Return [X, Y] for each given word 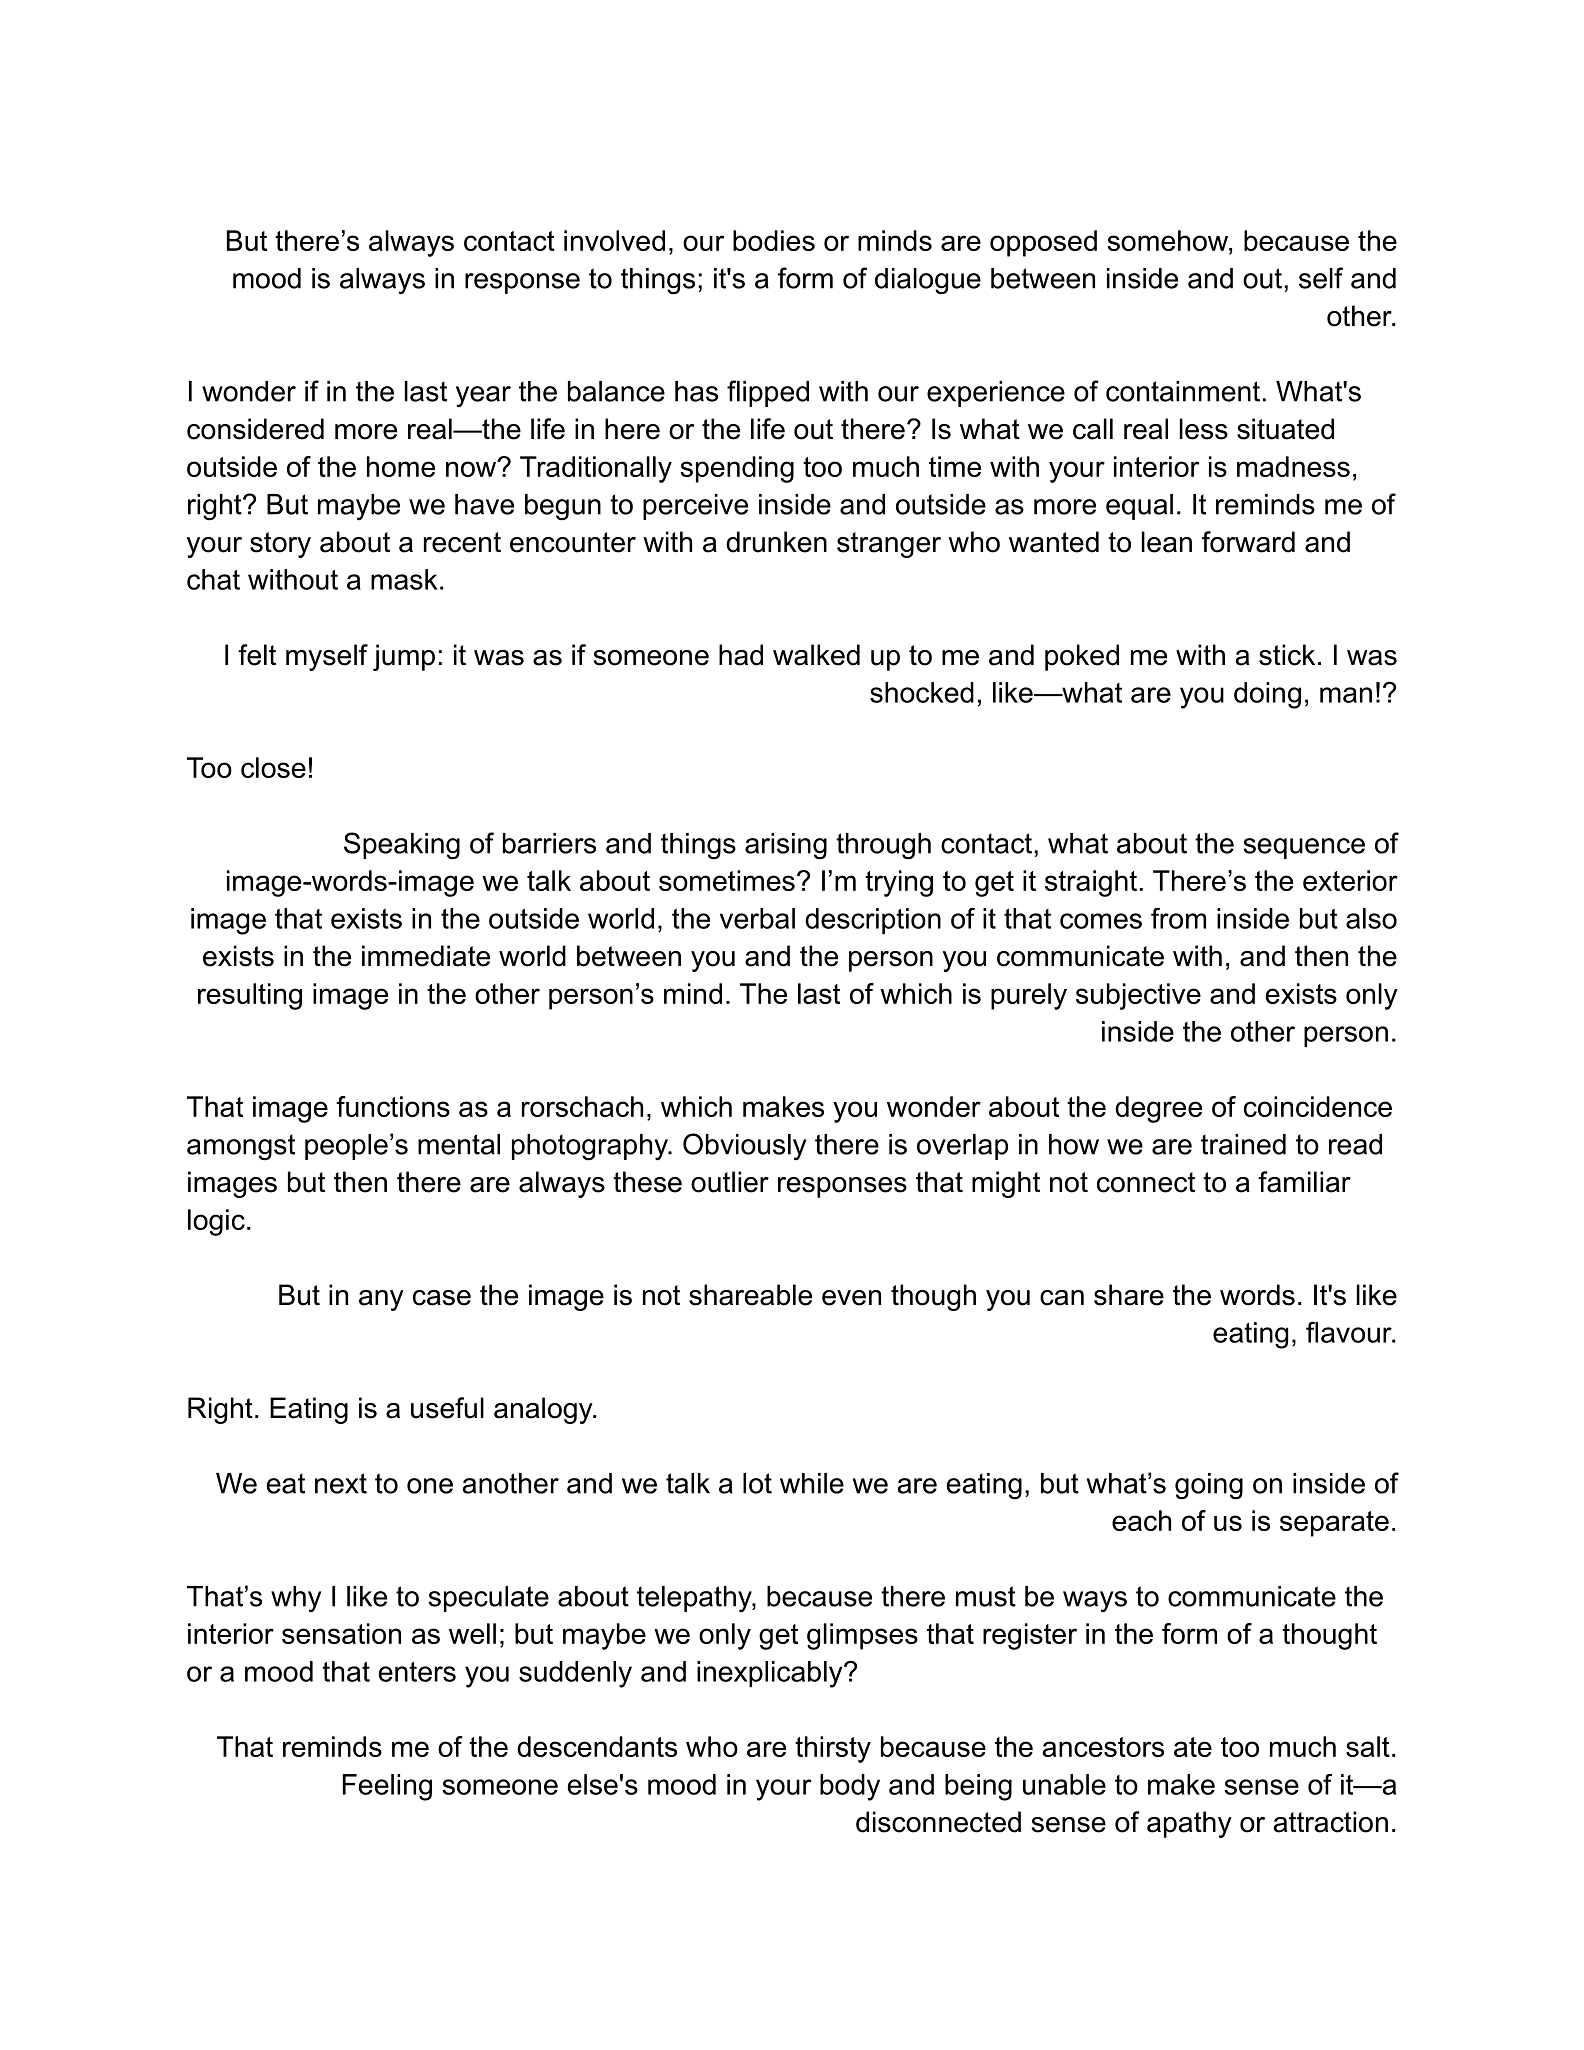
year [483, 397]
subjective [1138, 996]
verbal [757, 918]
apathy [1189, 1824]
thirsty [833, 1749]
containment [1183, 391]
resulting [250, 996]
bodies [774, 240]
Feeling [387, 1787]
